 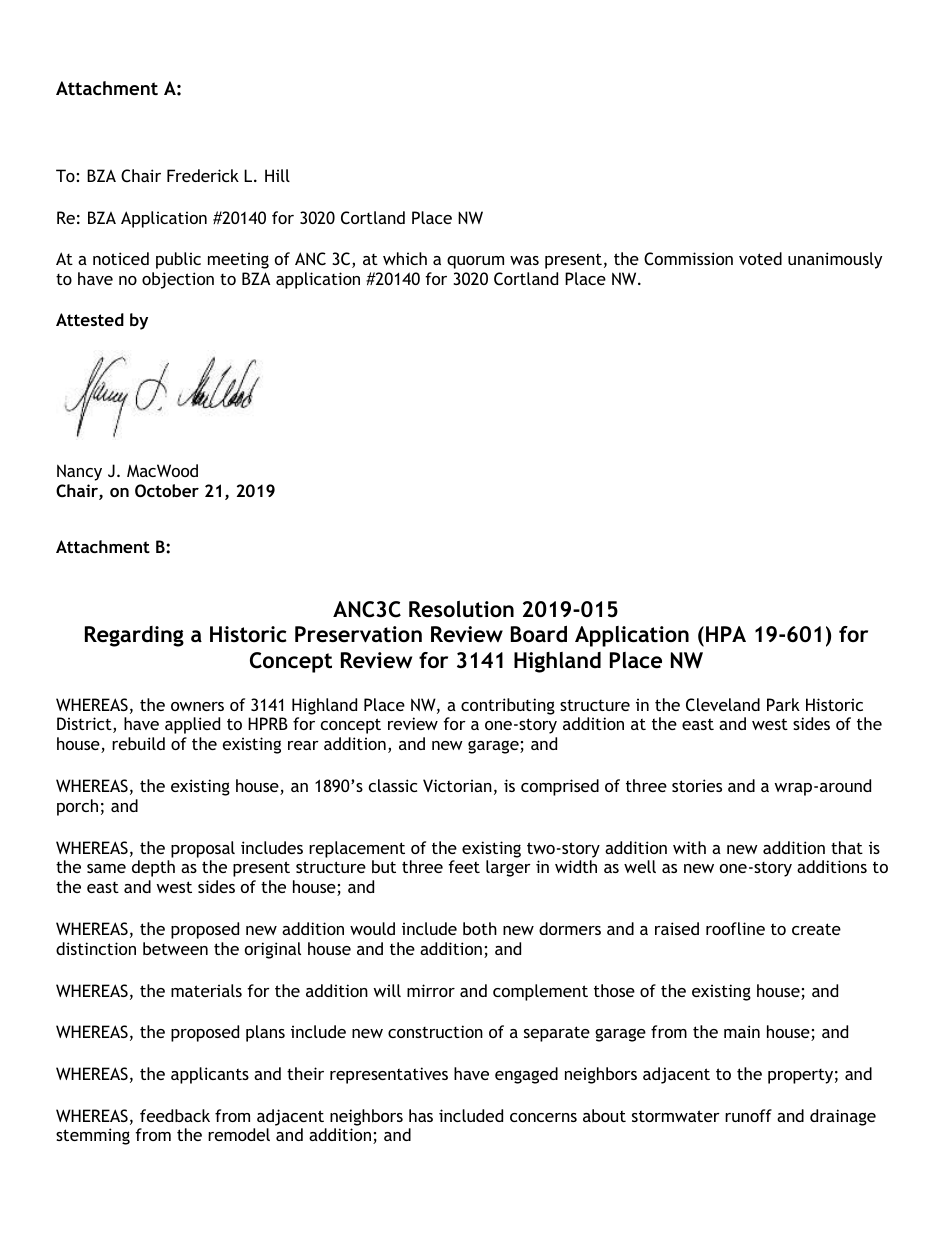 What do you see at coordinates (421, 1115) in the document?
I see `has` at bounding box center [421, 1115].
